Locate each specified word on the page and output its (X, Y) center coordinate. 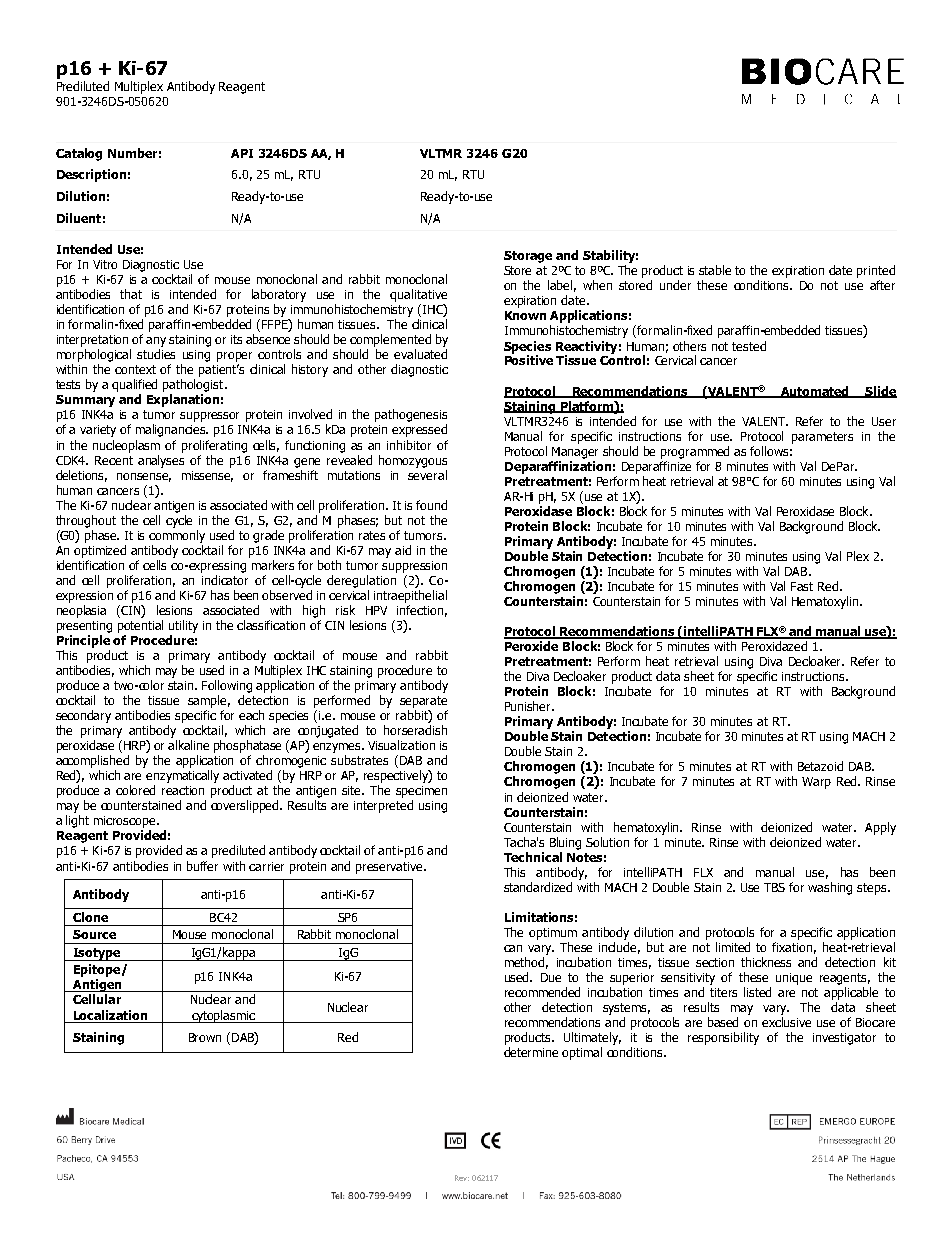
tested (749, 346)
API (242, 153)
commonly (177, 536)
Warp (816, 783)
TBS (774, 887)
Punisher (529, 706)
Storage (528, 257)
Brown (205, 1037)
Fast (802, 586)
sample (209, 701)
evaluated (420, 354)
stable (715, 270)
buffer (202, 866)
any (156, 342)
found (431, 505)
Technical (533, 857)
